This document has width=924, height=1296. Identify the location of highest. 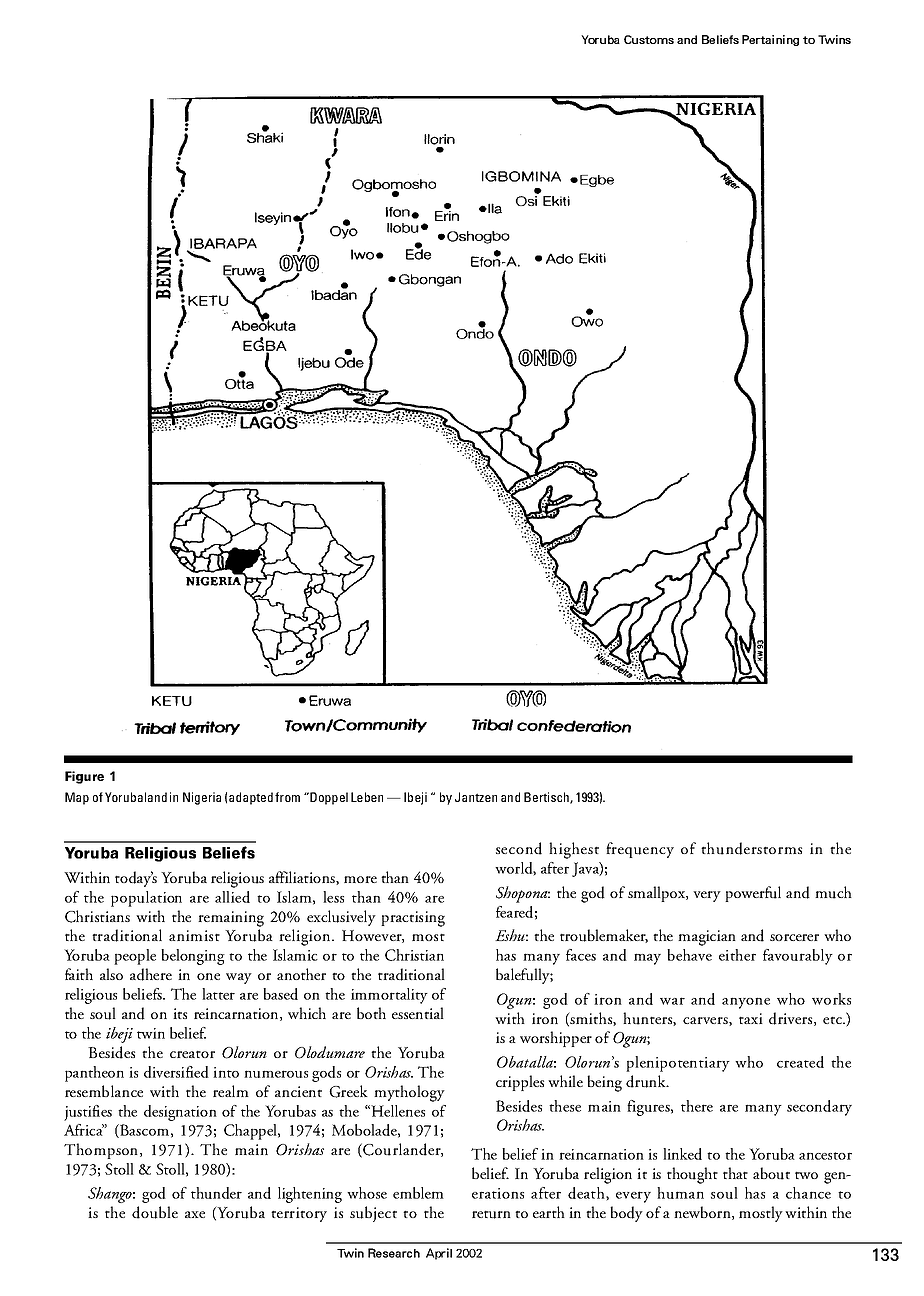
(574, 850).
